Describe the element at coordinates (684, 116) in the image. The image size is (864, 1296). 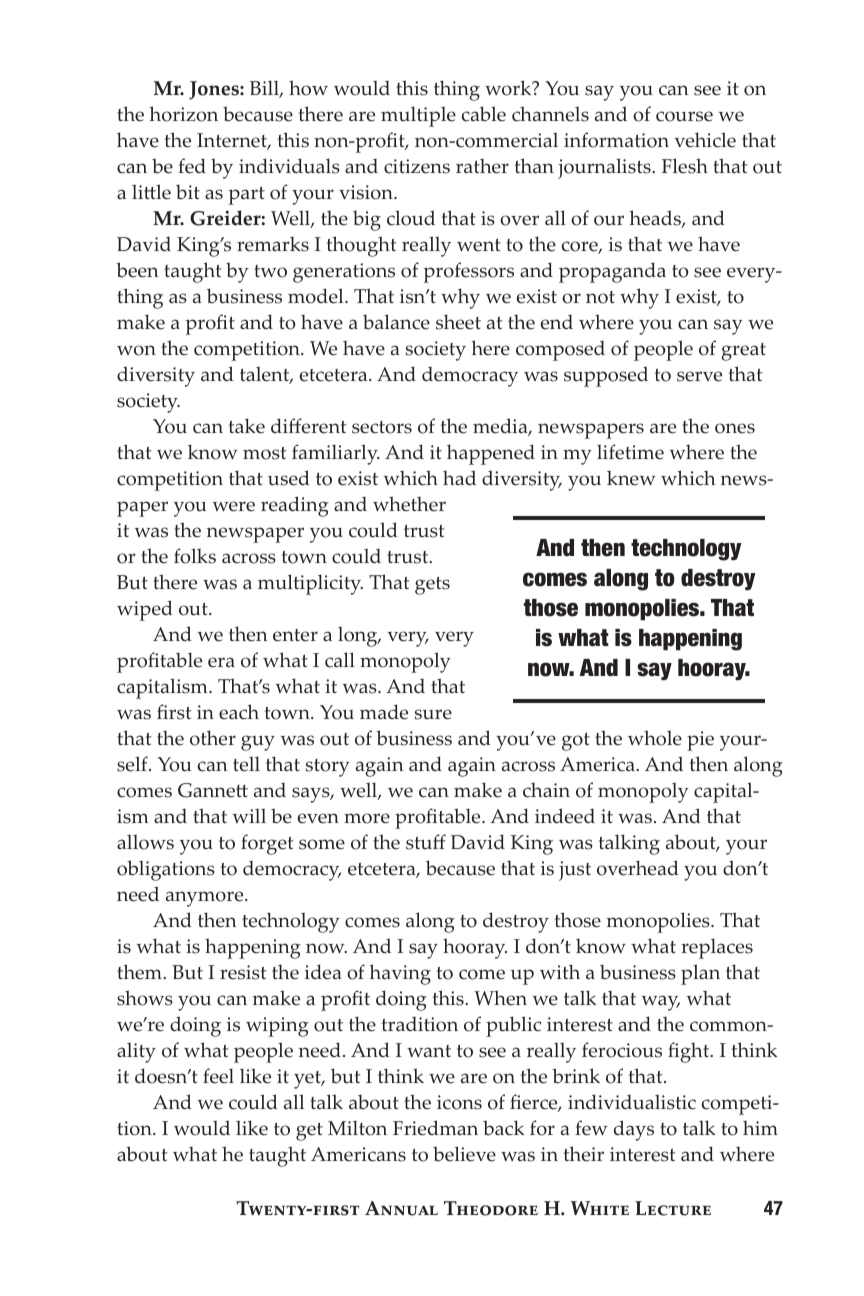
I see `course` at that location.
